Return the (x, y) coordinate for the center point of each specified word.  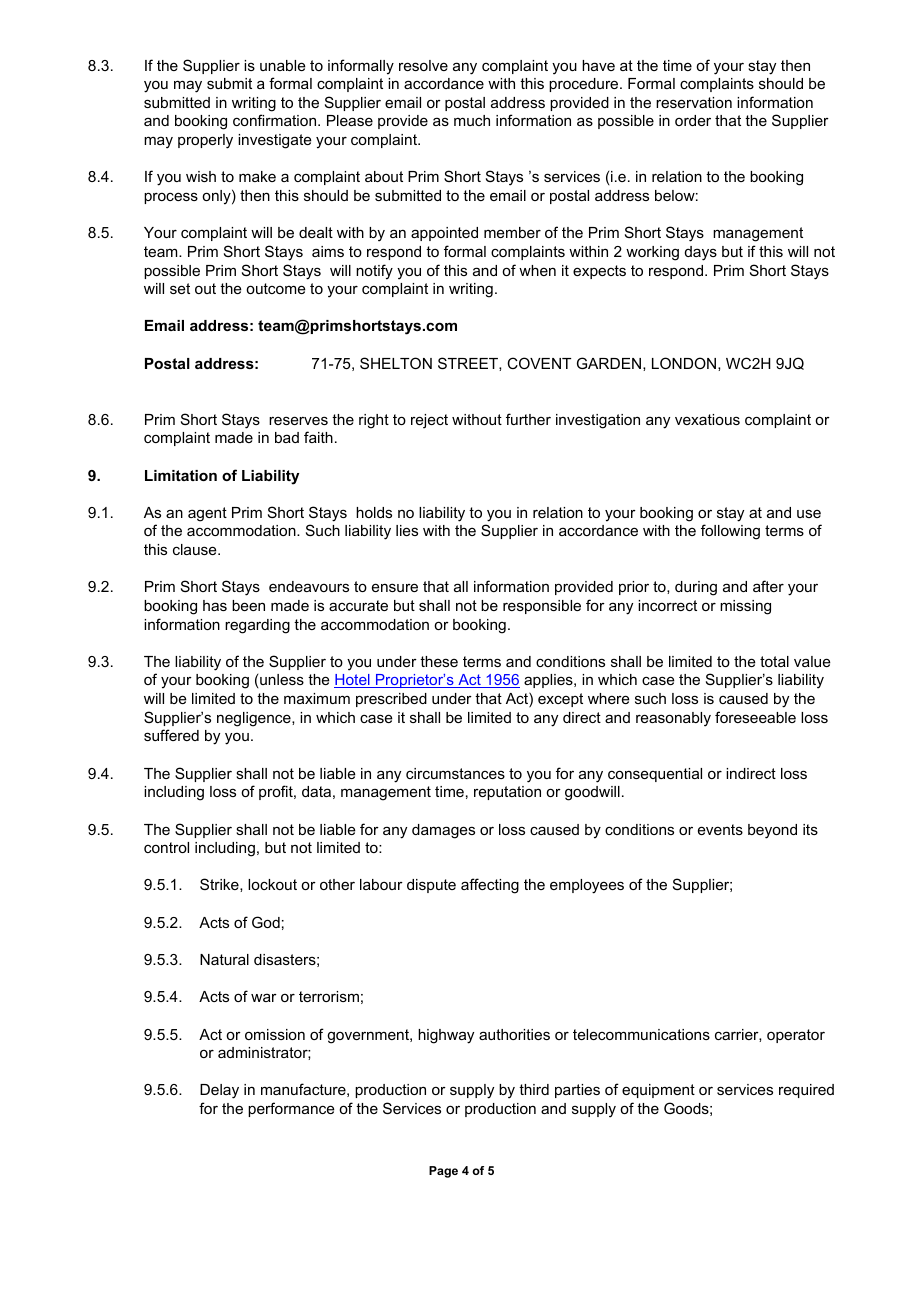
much (472, 120)
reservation (694, 102)
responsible (542, 607)
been (248, 605)
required (806, 1091)
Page (443, 1172)
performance (291, 1109)
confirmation (276, 120)
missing (745, 607)
